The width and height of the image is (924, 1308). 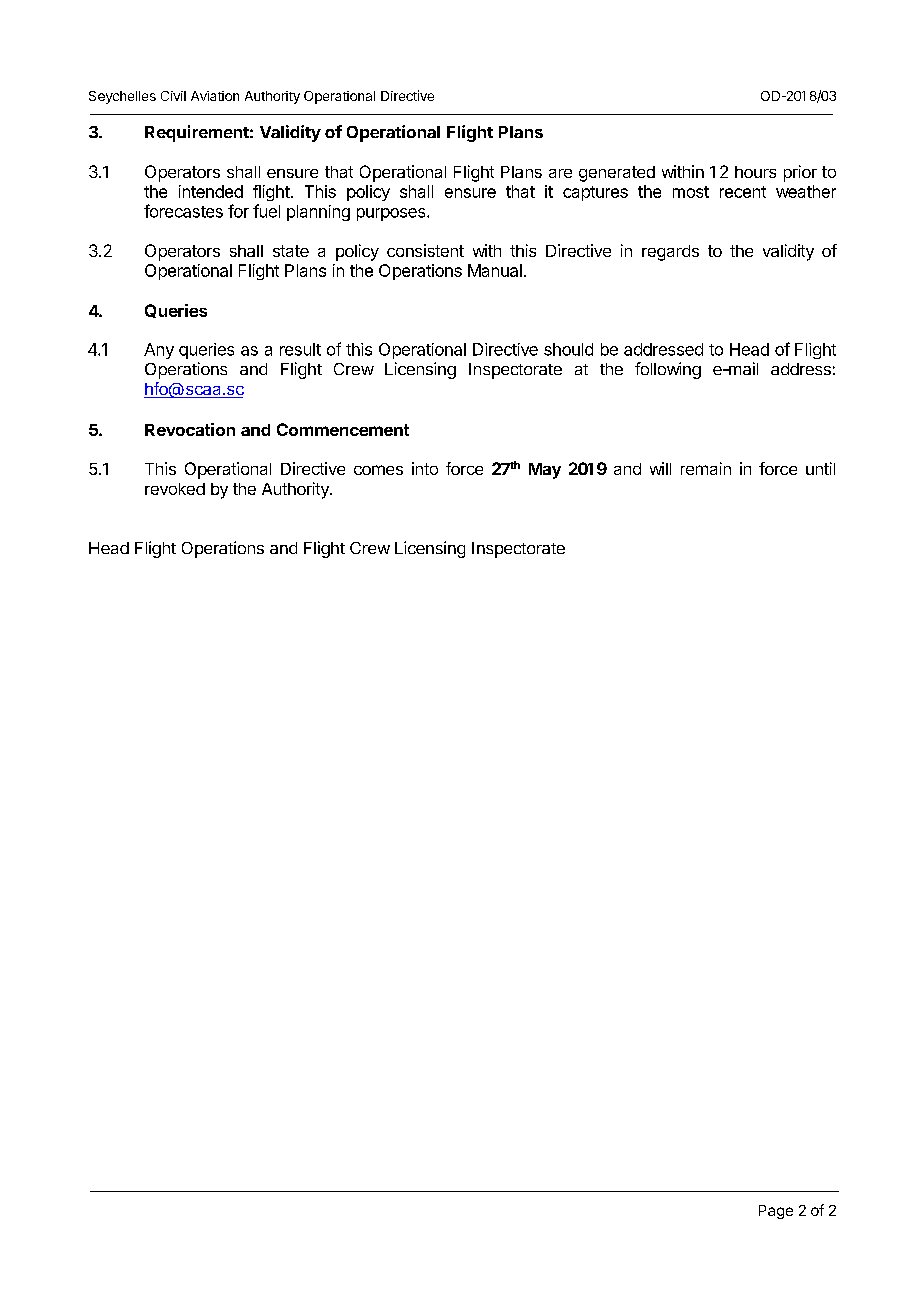 I want to click on comes, so click(x=378, y=470).
